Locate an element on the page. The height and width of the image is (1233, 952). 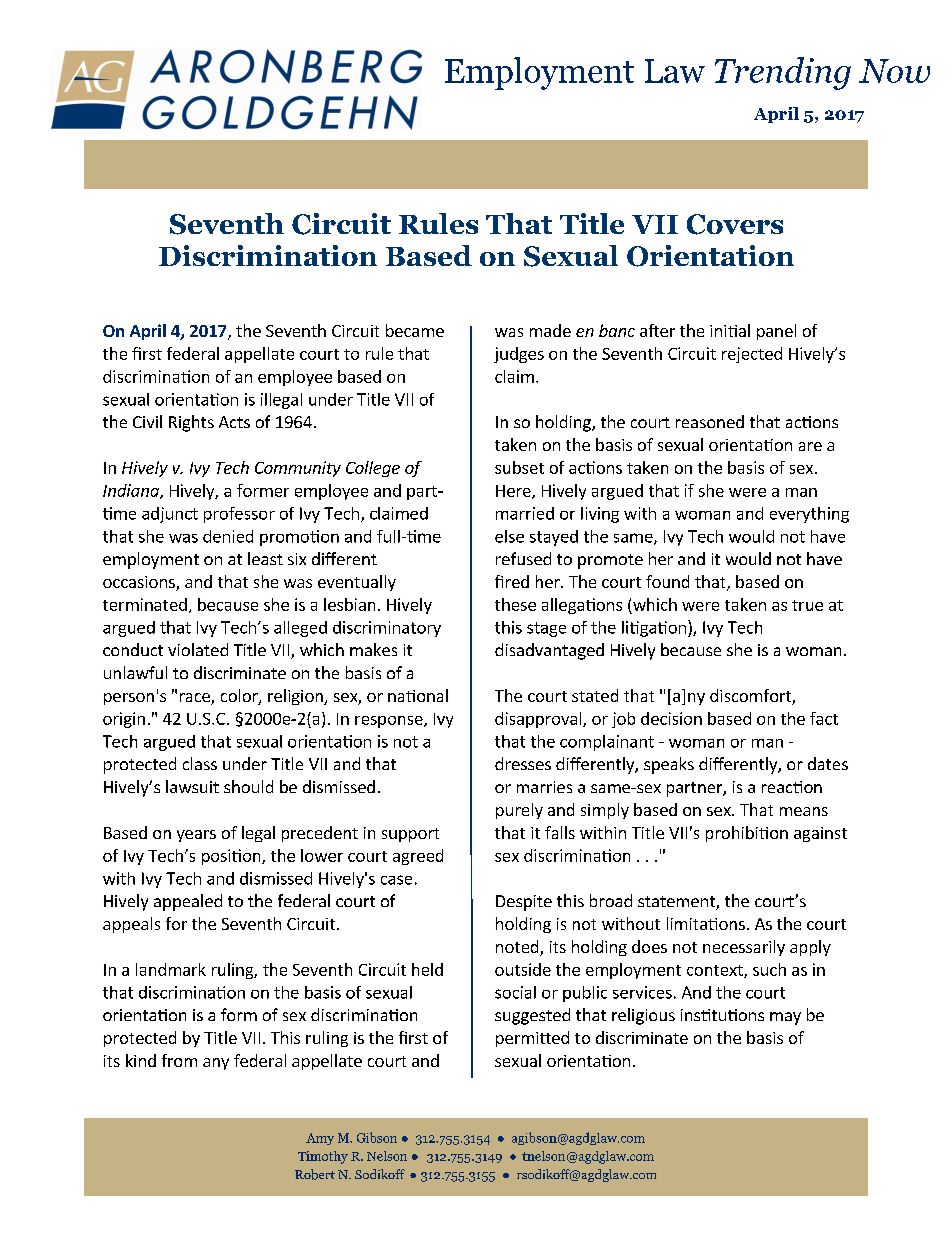
apply is located at coordinates (810, 948).
